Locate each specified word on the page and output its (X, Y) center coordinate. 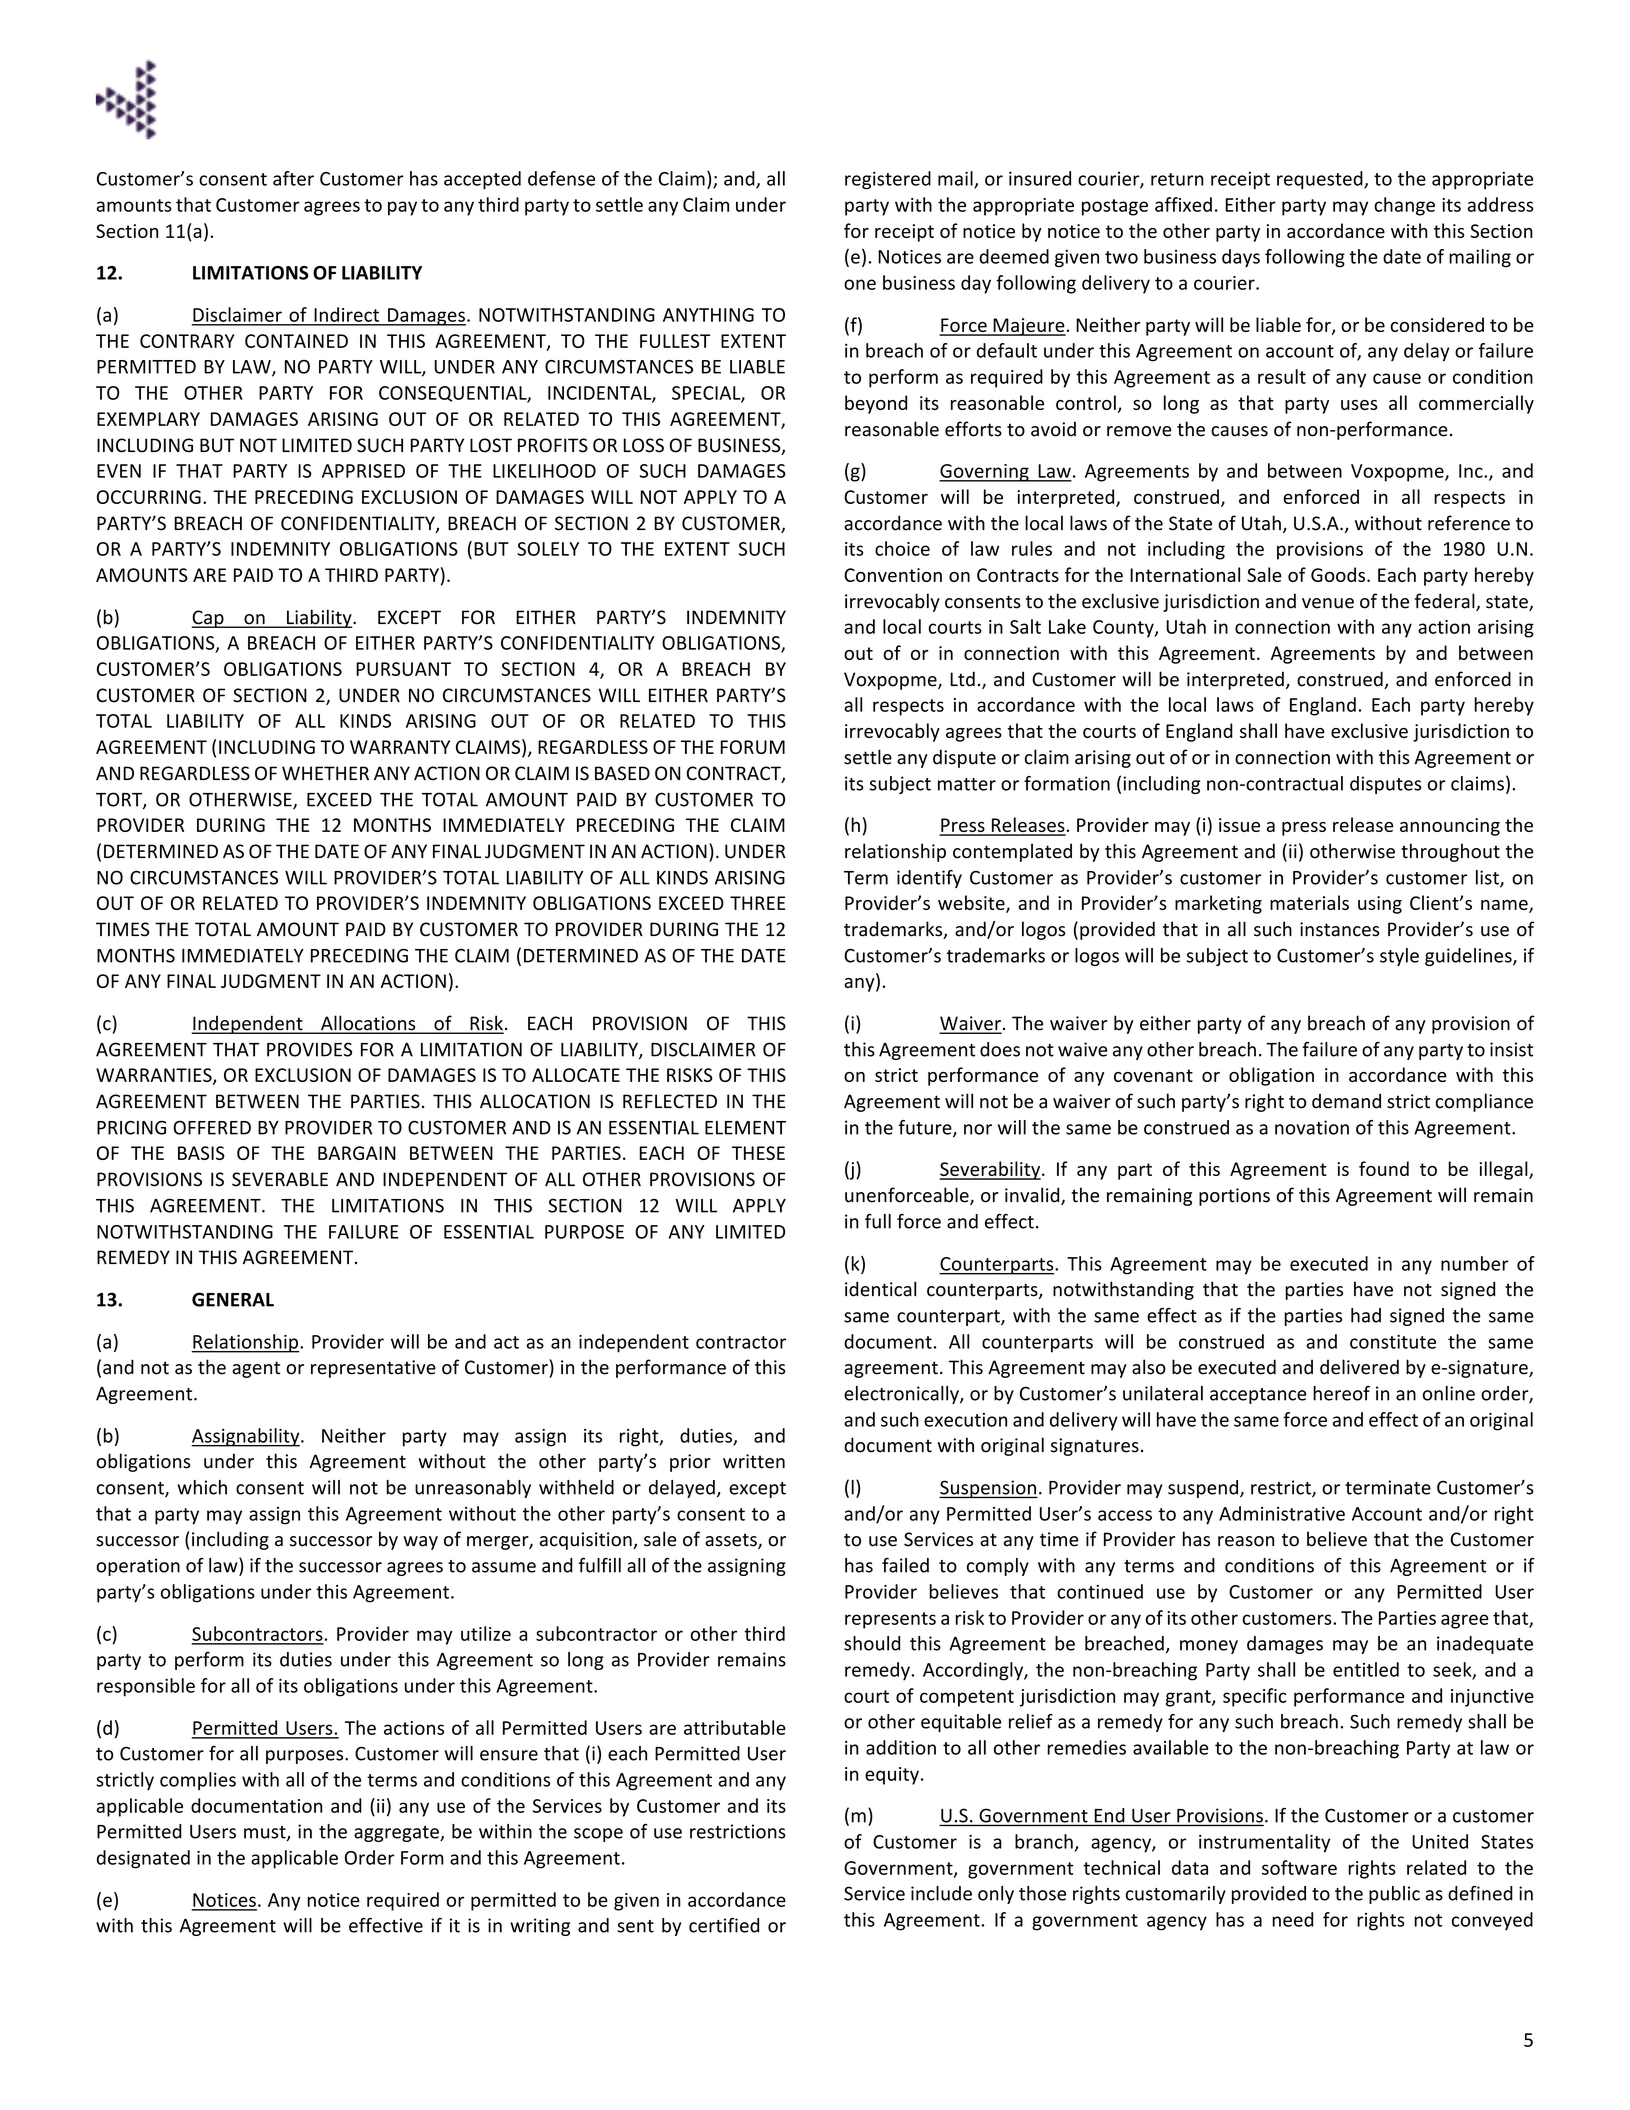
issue (1239, 825)
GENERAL (233, 1299)
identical (880, 1289)
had (1366, 1315)
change (1404, 206)
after (293, 178)
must (266, 1833)
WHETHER (325, 773)
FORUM (752, 747)
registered (888, 180)
